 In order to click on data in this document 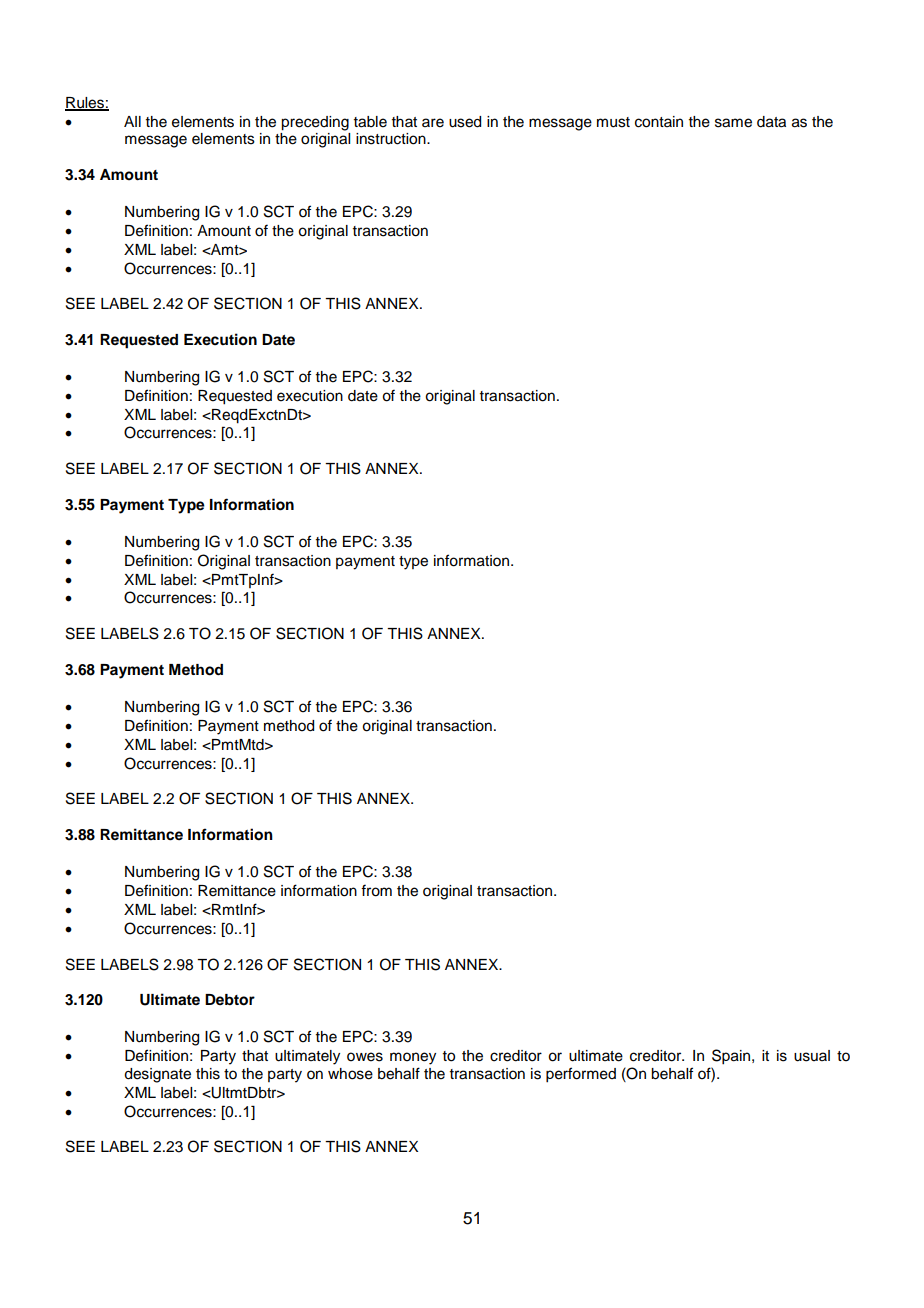, I will do `click(771, 122)`.
